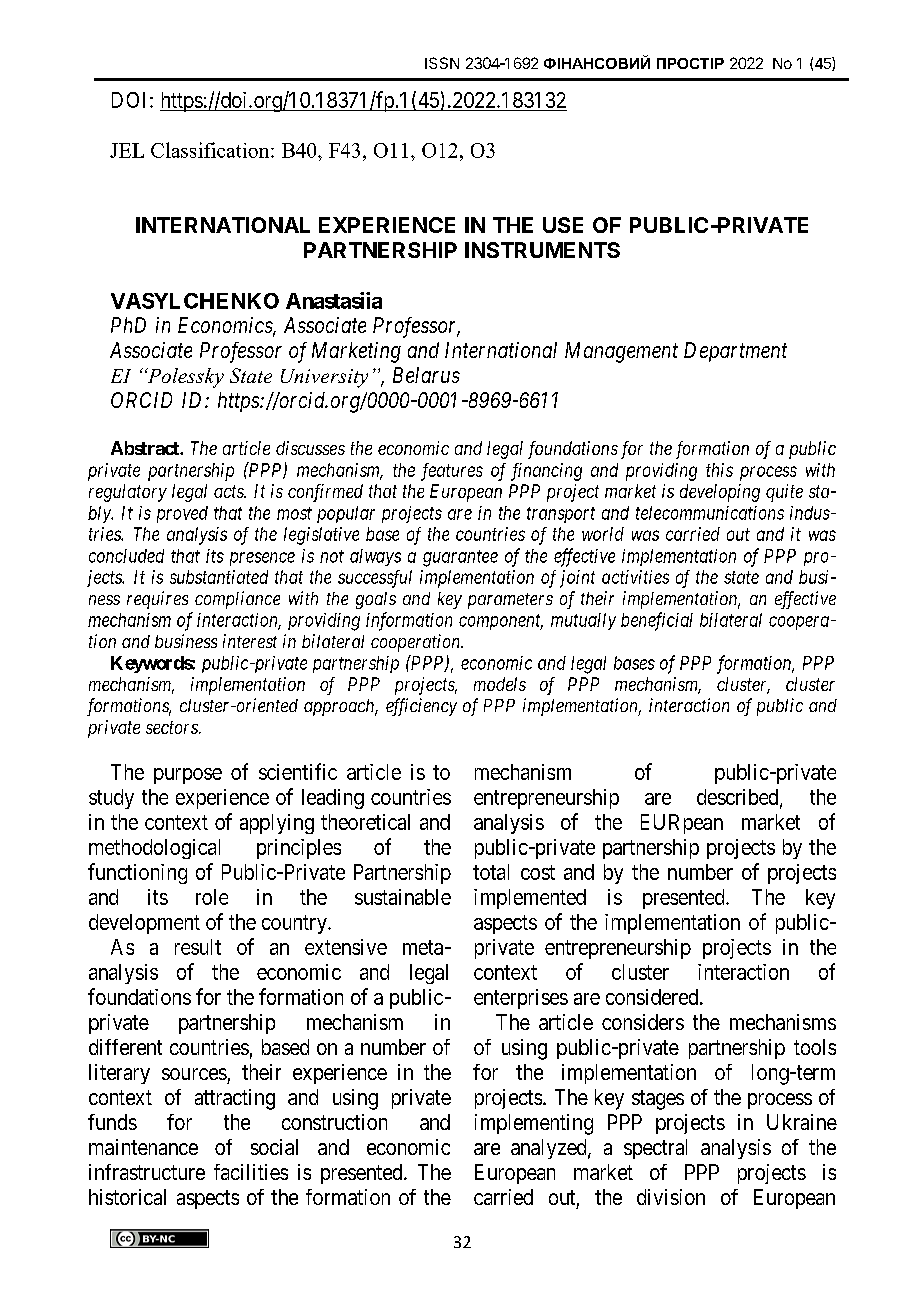 The image size is (924, 1308). Describe the element at coordinates (534, 1124) in the page. I see `implementing` at that location.
